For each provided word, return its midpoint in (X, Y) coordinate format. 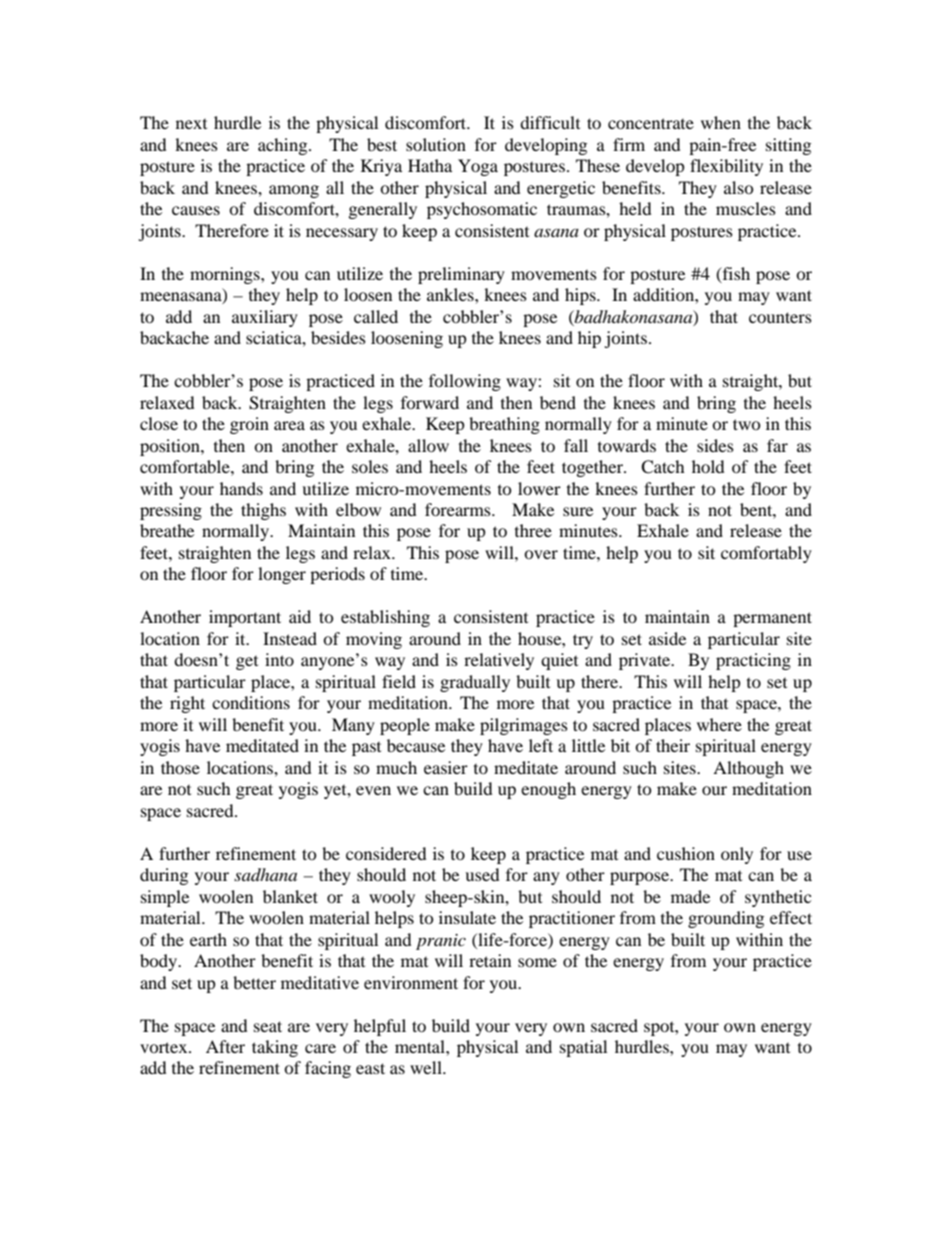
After (225, 1046)
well (427, 1067)
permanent (772, 619)
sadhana (265, 874)
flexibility (726, 167)
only (737, 855)
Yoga (478, 167)
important (245, 618)
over (541, 554)
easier (446, 767)
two (747, 424)
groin (249, 425)
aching (284, 146)
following (465, 382)
